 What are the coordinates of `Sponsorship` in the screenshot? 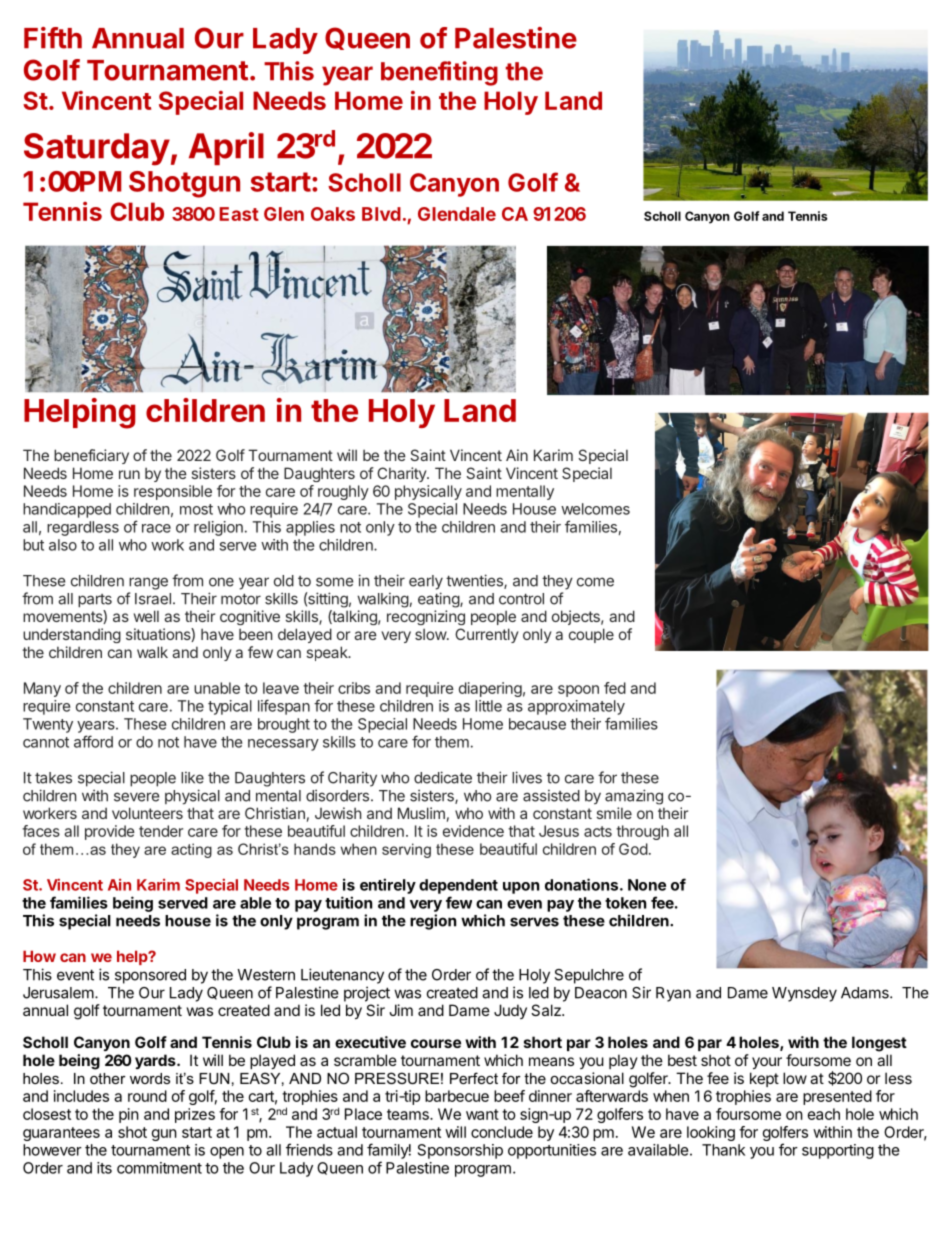 It's located at (460, 1151).
